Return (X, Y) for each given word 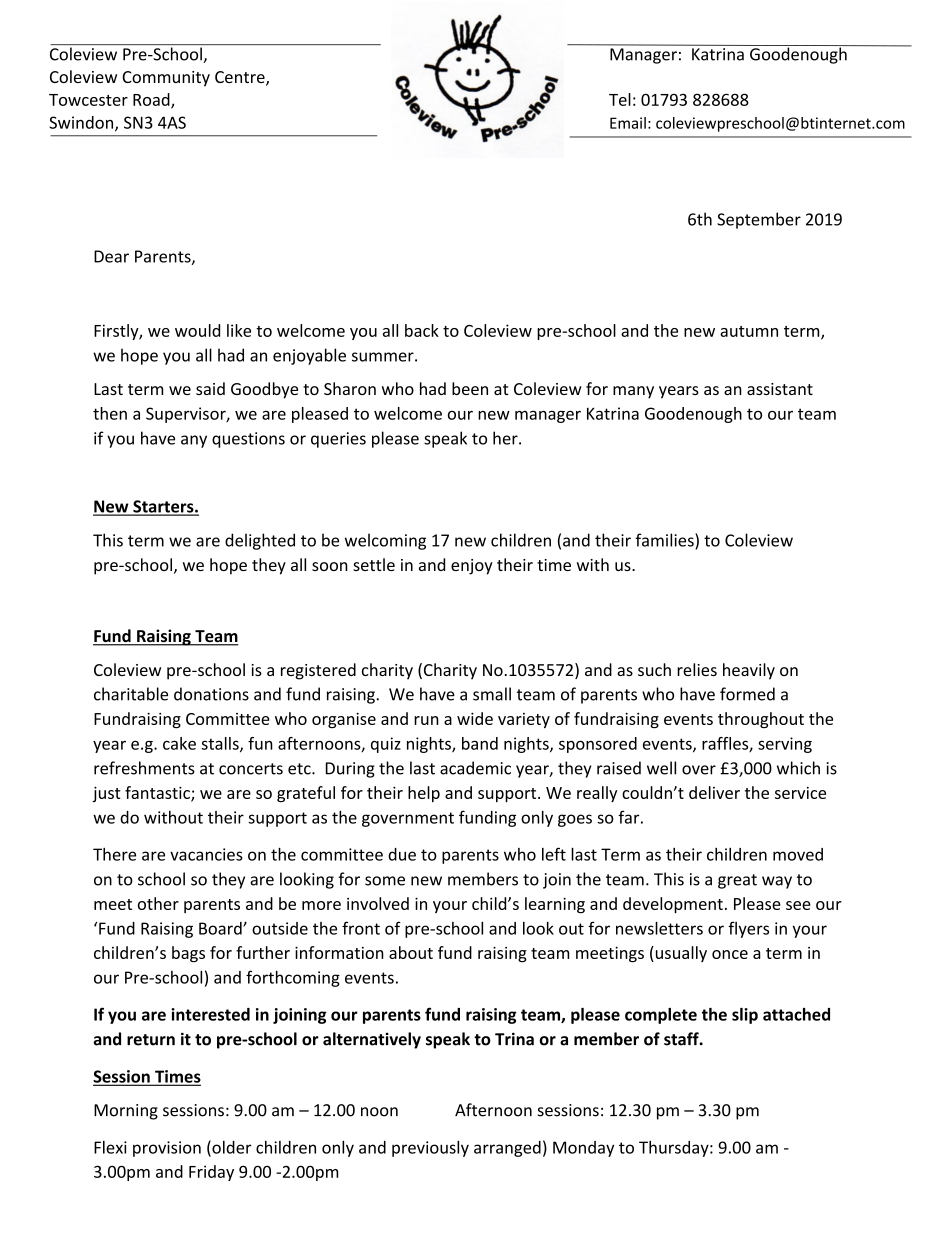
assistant (780, 389)
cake (179, 743)
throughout (761, 720)
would (197, 330)
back (422, 330)
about (411, 952)
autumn (749, 331)
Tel (620, 99)
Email (628, 123)
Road (152, 100)
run (426, 720)
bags (188, 954)
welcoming (385, 541)
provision (167, 1149)
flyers (748, 929)
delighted (260, 541)
